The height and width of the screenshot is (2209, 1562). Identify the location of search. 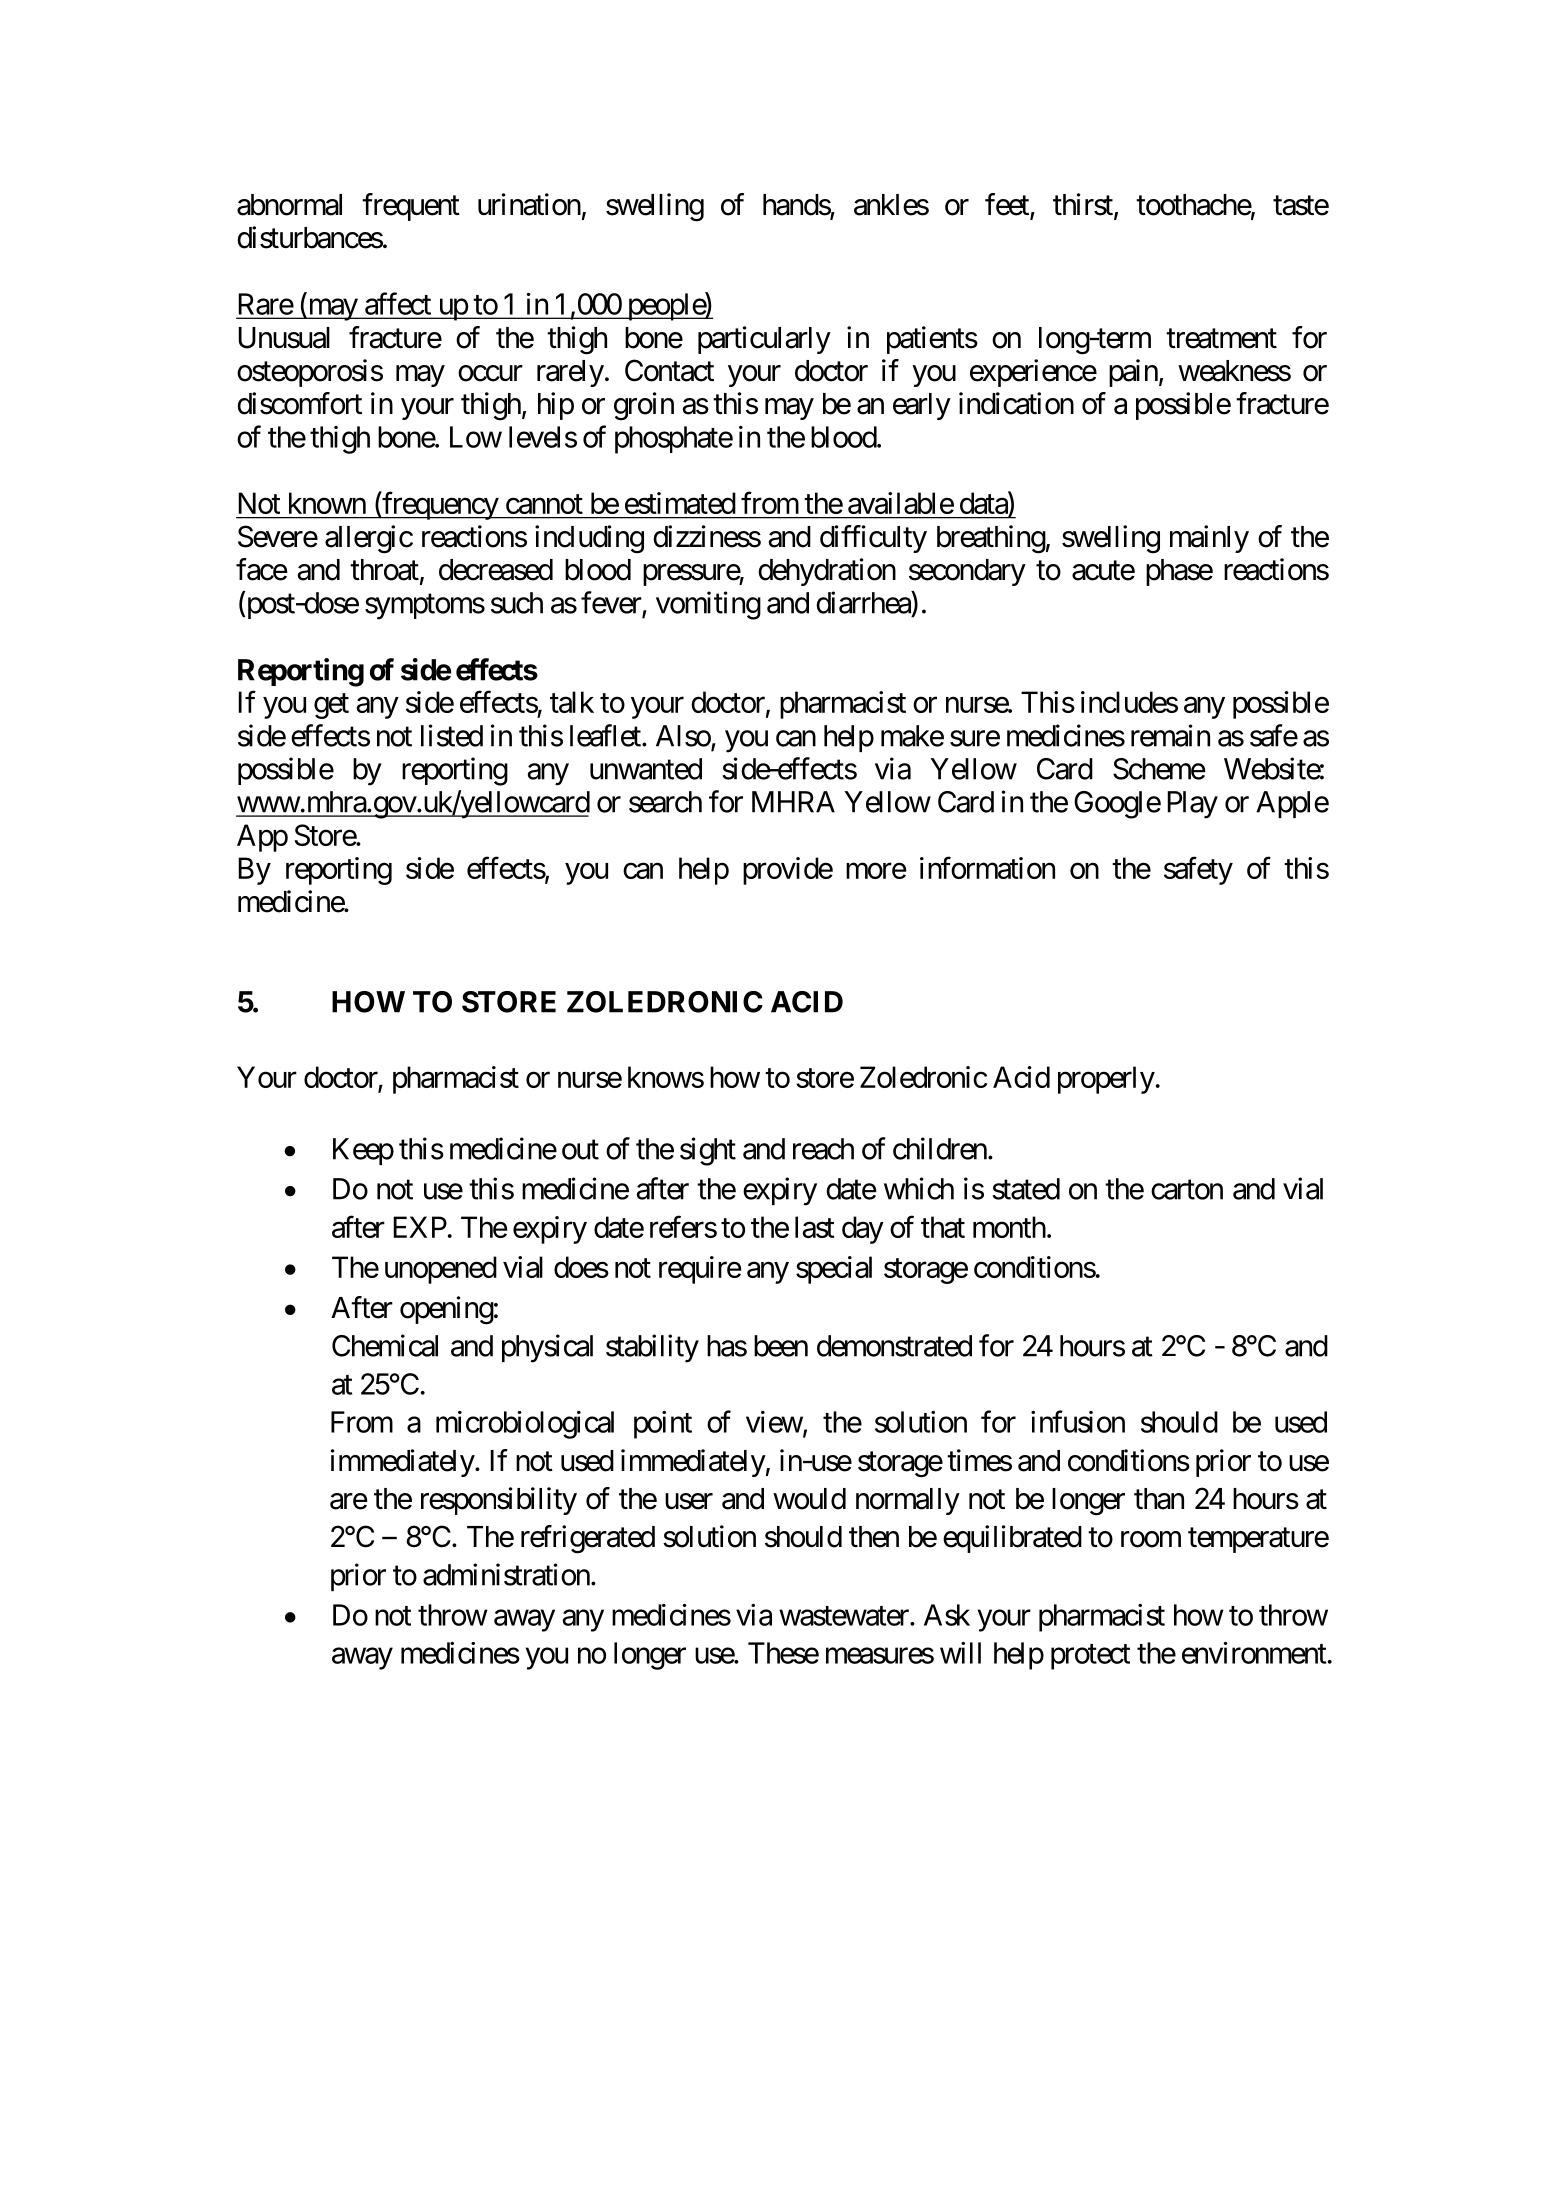
(665, 802).
